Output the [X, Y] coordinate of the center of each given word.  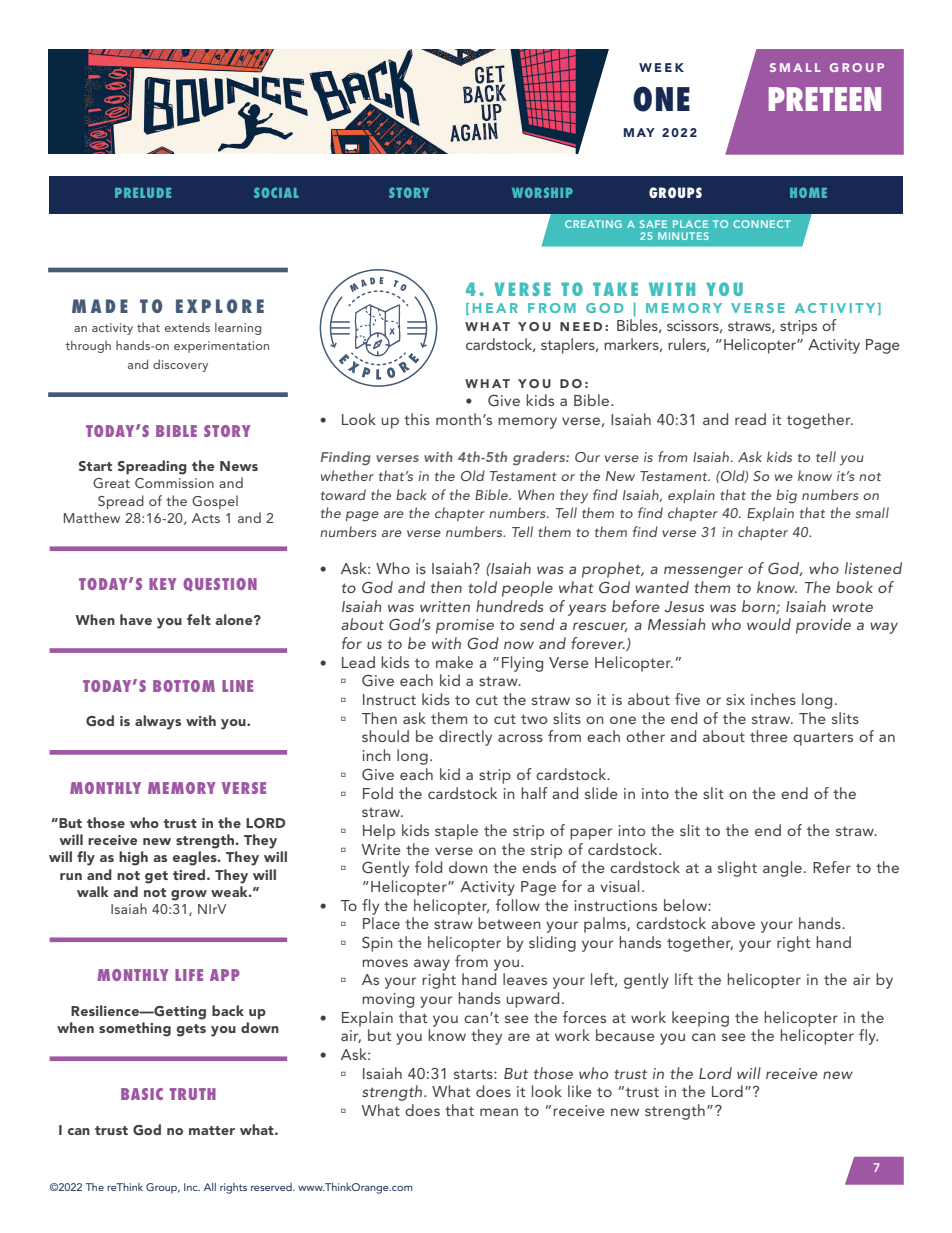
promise [465, 626]
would [769, 624]
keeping [700, 1019]
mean [499, 1112]
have [136, 619]
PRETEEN [825, 99]
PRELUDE [143, 193]
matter [212, 1130]
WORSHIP [542, 192]
